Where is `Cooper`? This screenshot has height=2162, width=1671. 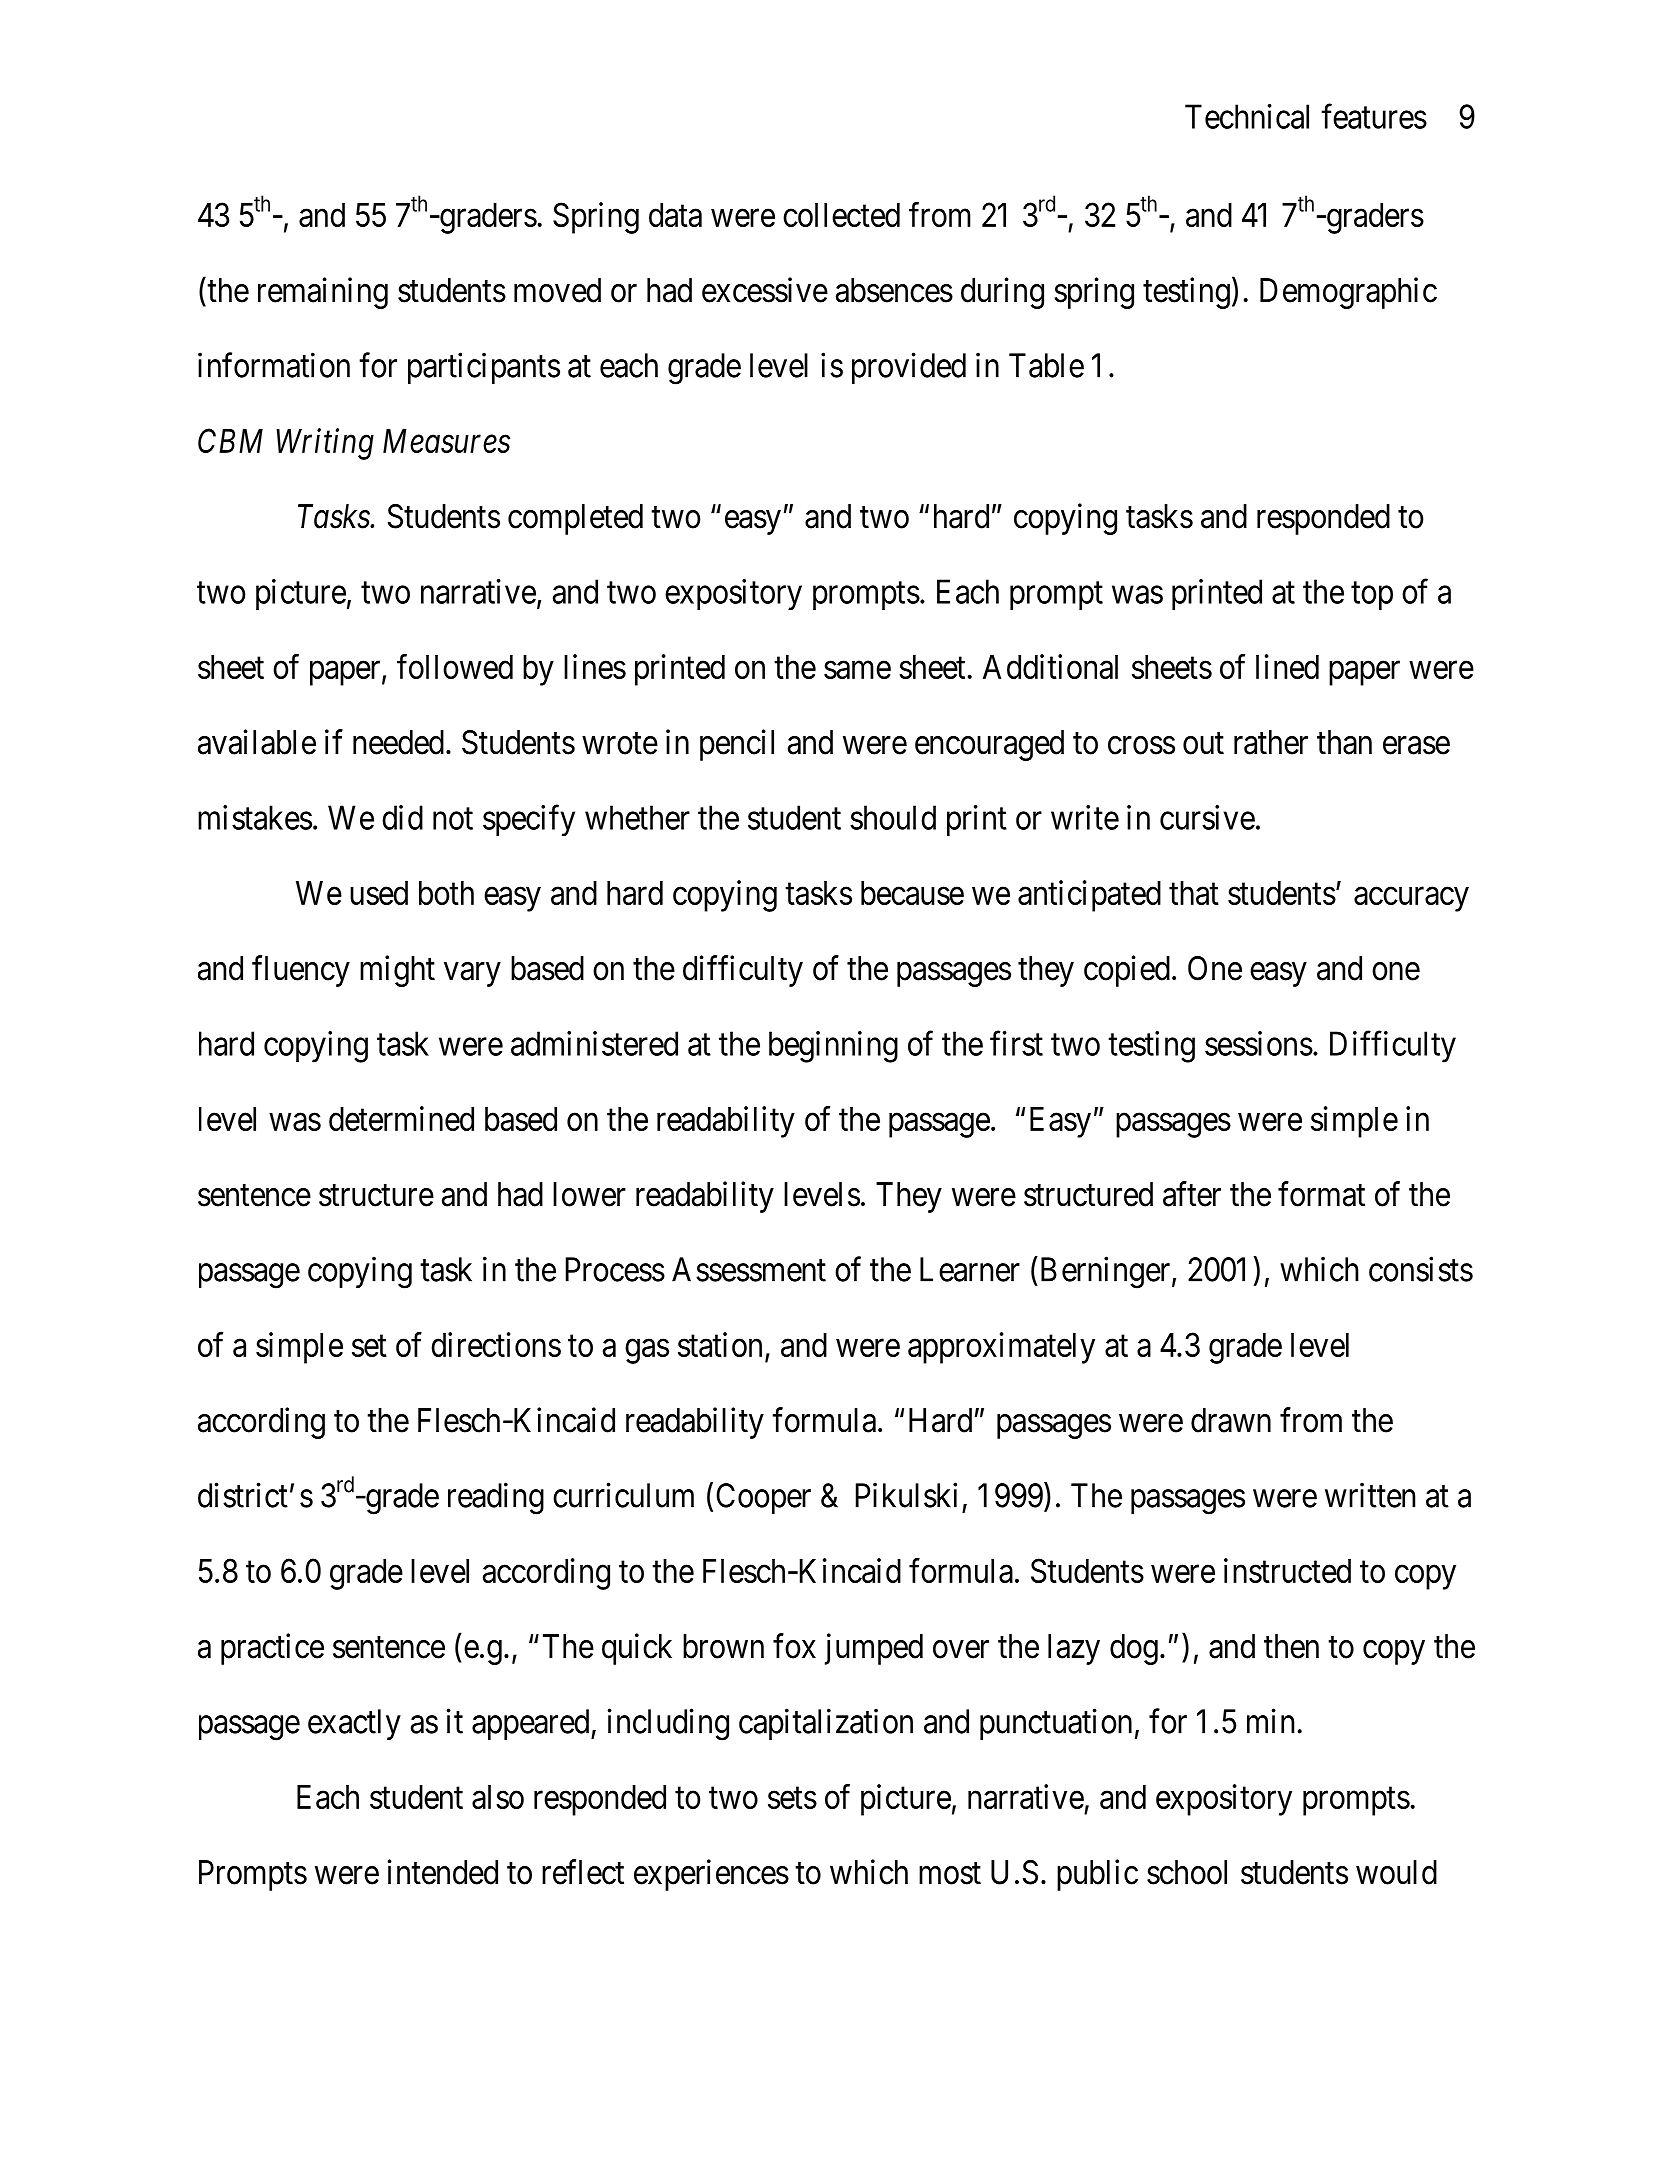
Cooper is located at coordinates (763, 1498).
